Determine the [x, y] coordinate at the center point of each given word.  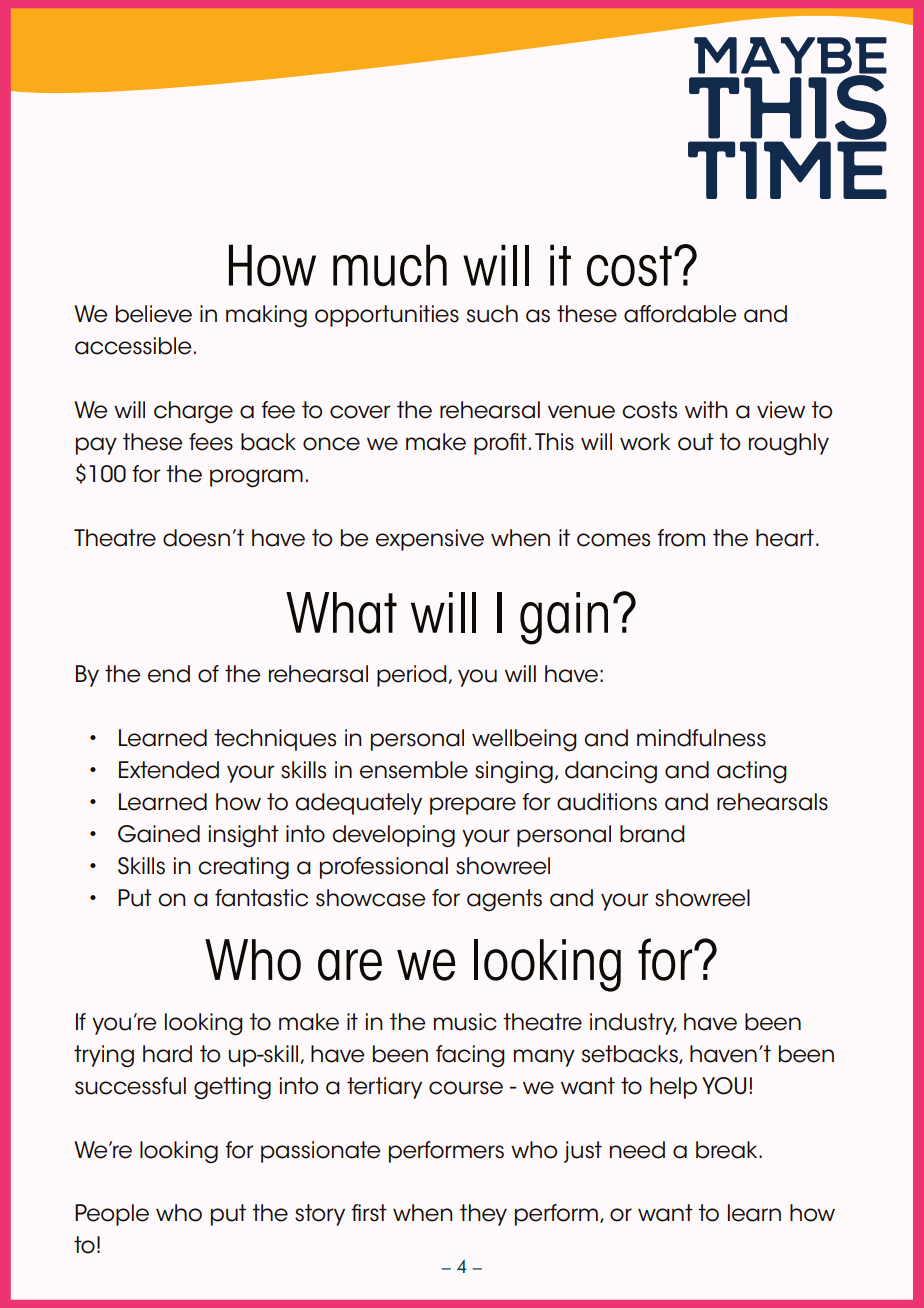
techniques [275, 740]
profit [500, 444]
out [696, 442]
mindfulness [701, 738]
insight [244, 836]
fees [211, 442]
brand [652, 834]
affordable [680, 314]
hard [167, 1054]
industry [633, 1024]
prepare [473, 806]
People [112, 1215]
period [413, 676]
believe [154, 314]
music [465, 1022]
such [492, 314]
